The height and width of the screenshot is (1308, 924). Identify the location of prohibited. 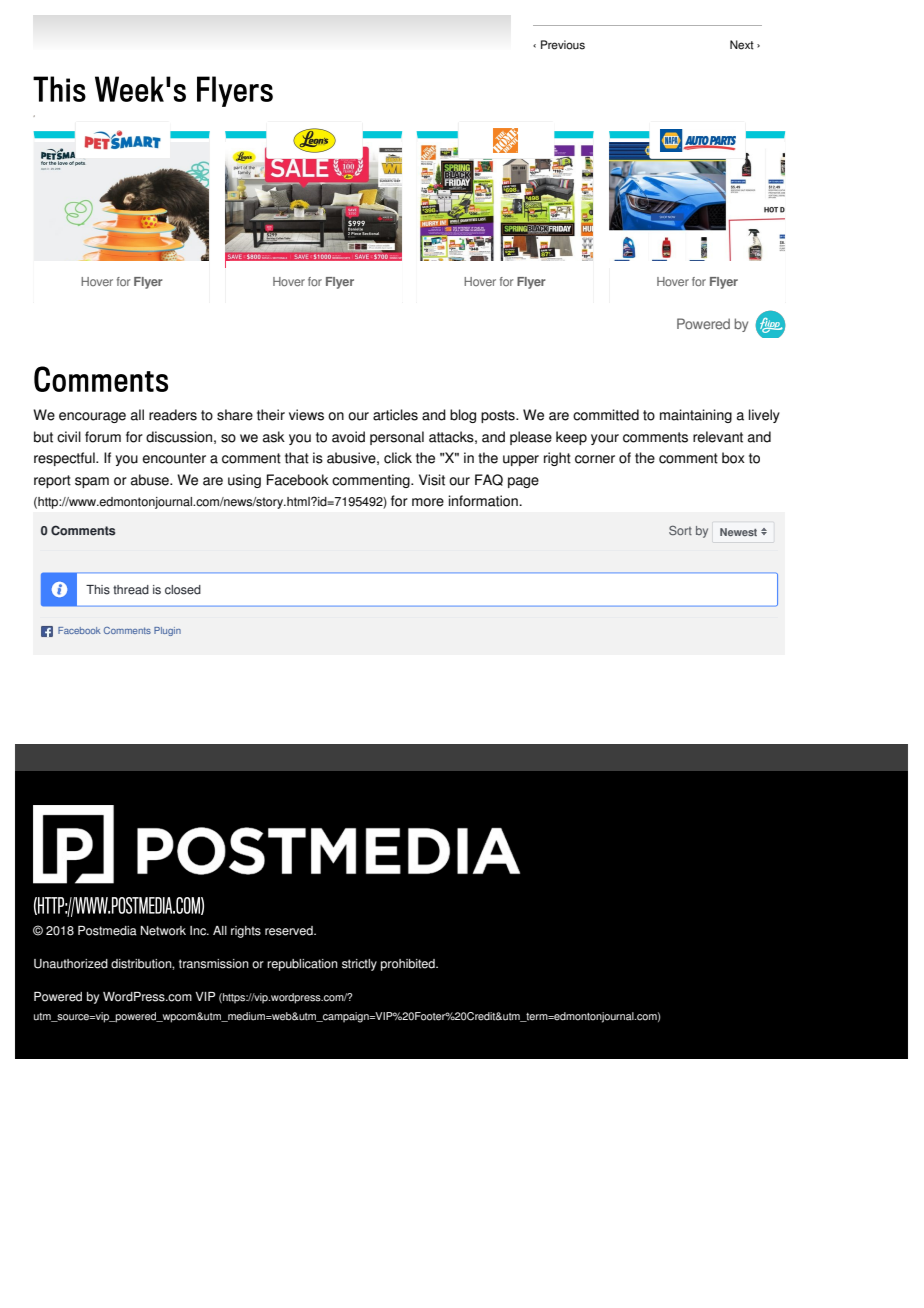
(409, 965).
